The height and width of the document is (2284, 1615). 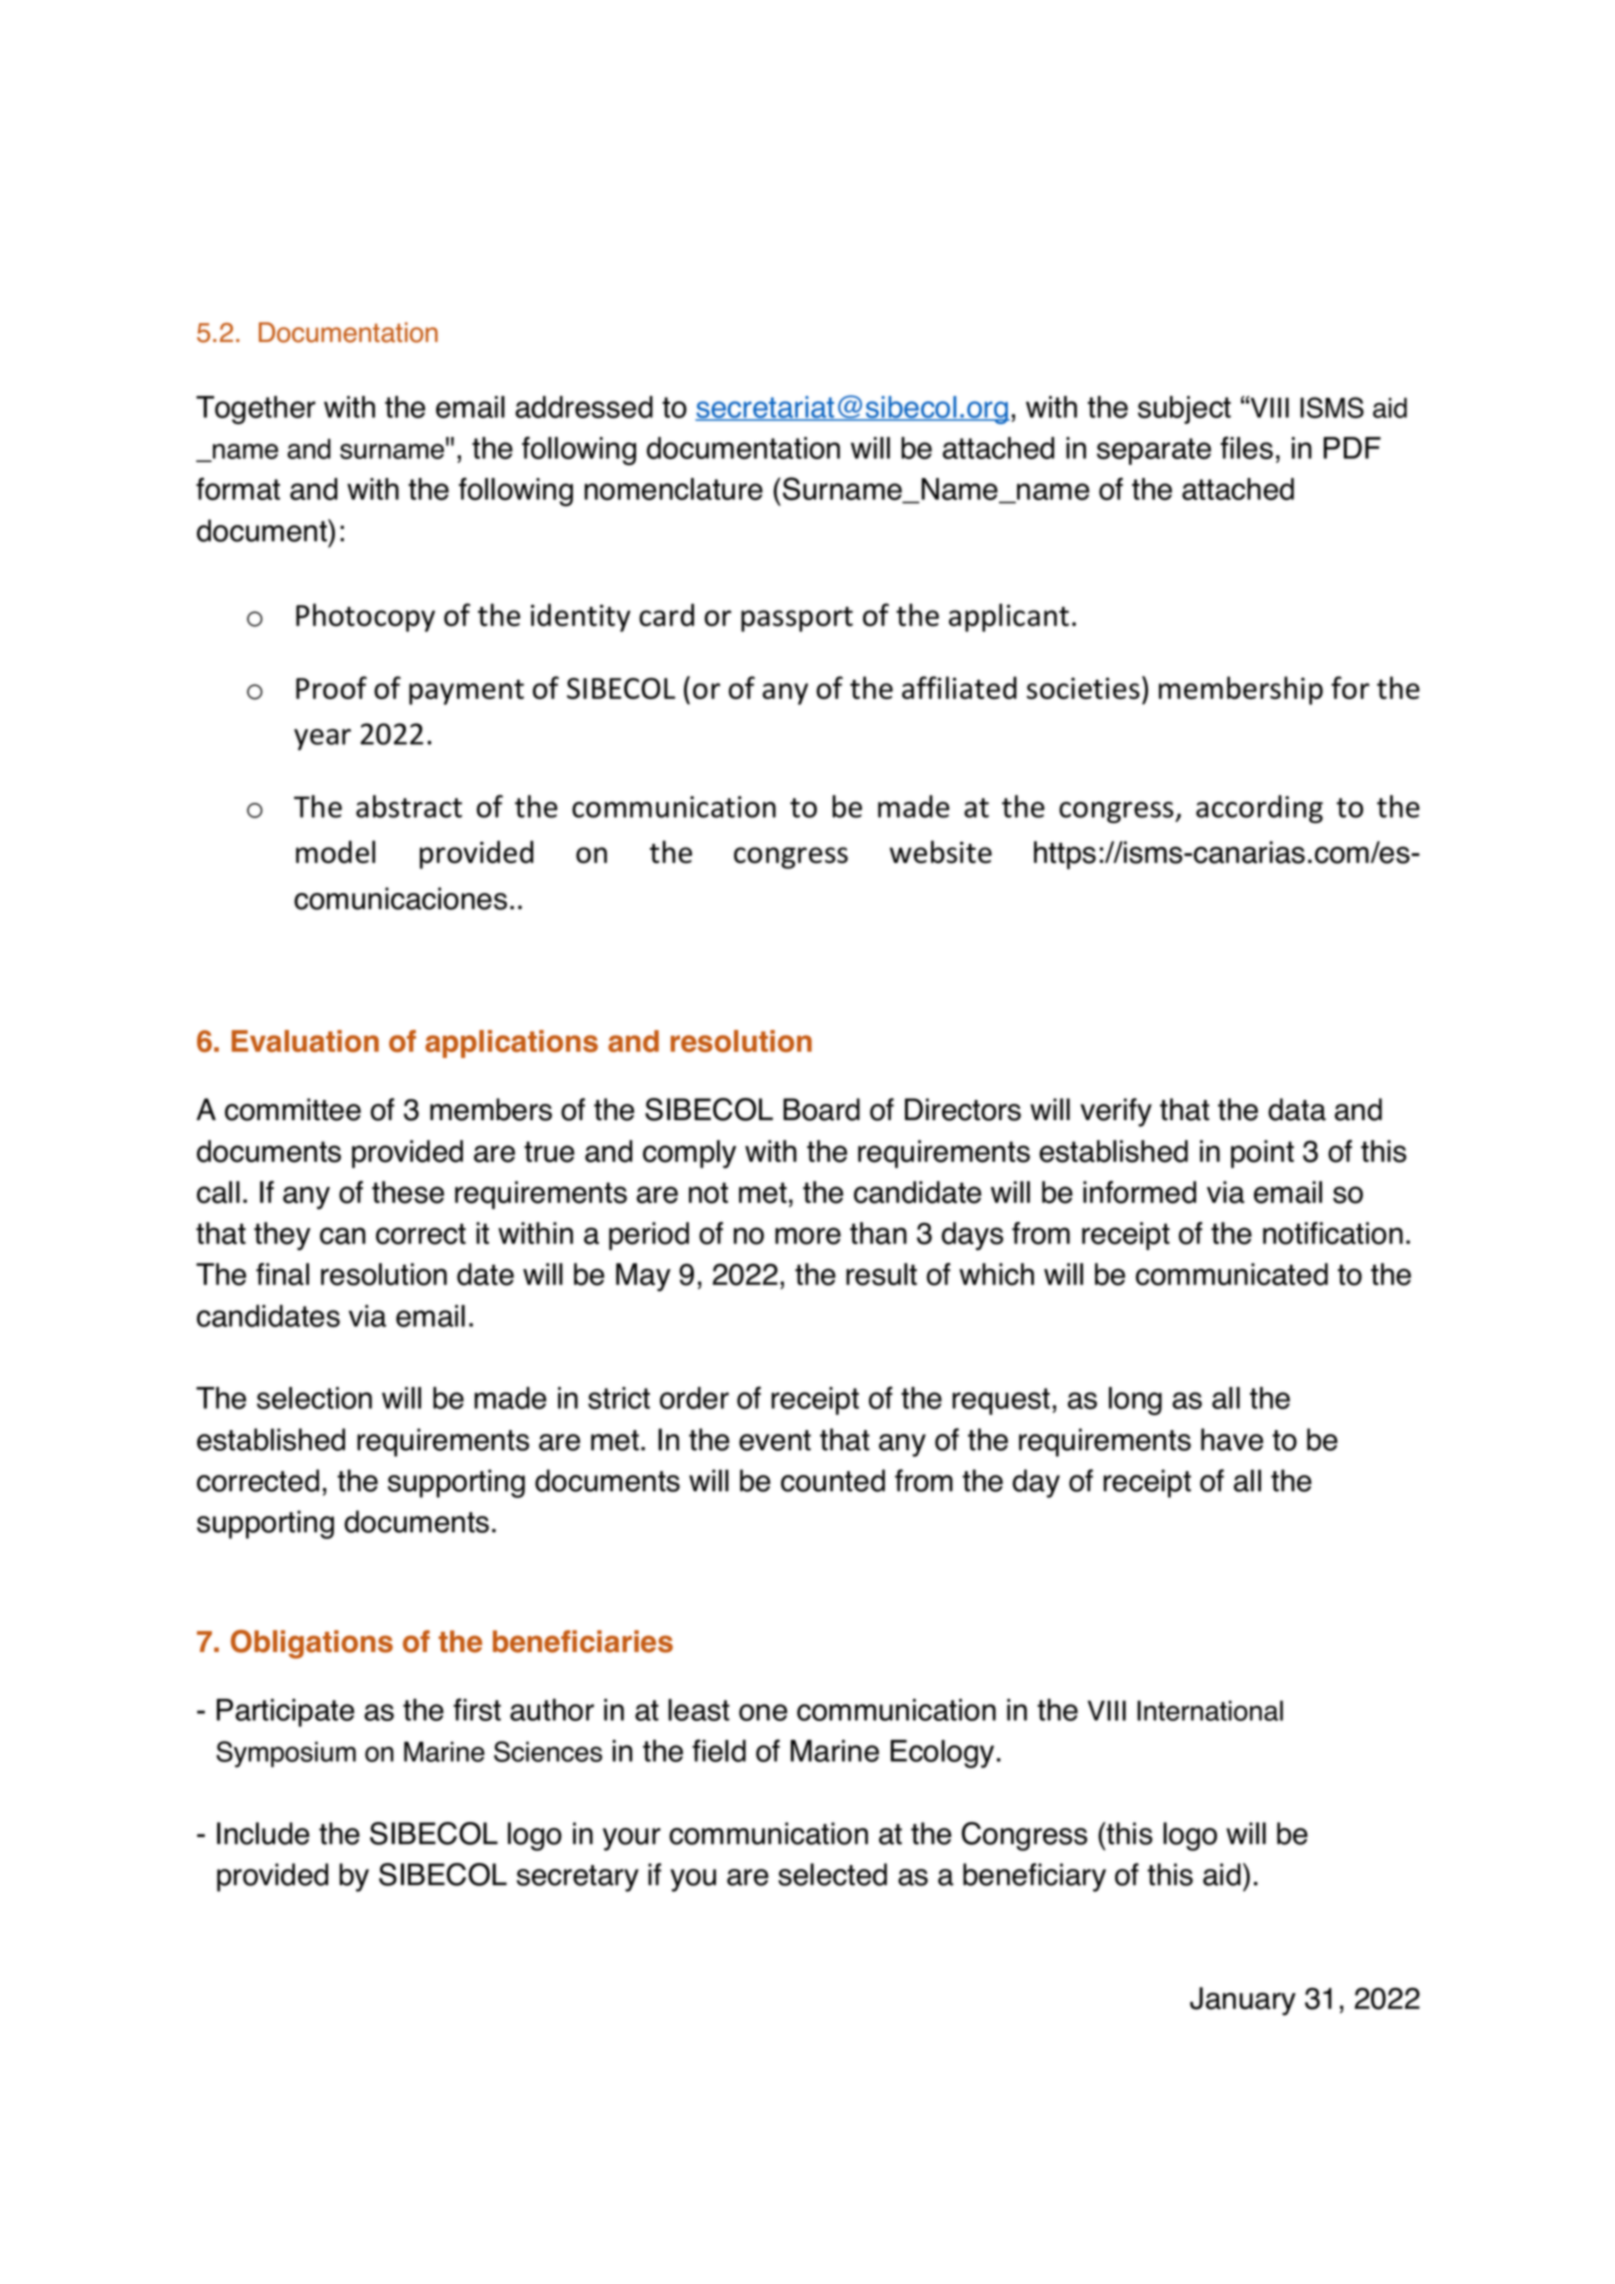 I want to click on website, so click(x=941, y=852).
